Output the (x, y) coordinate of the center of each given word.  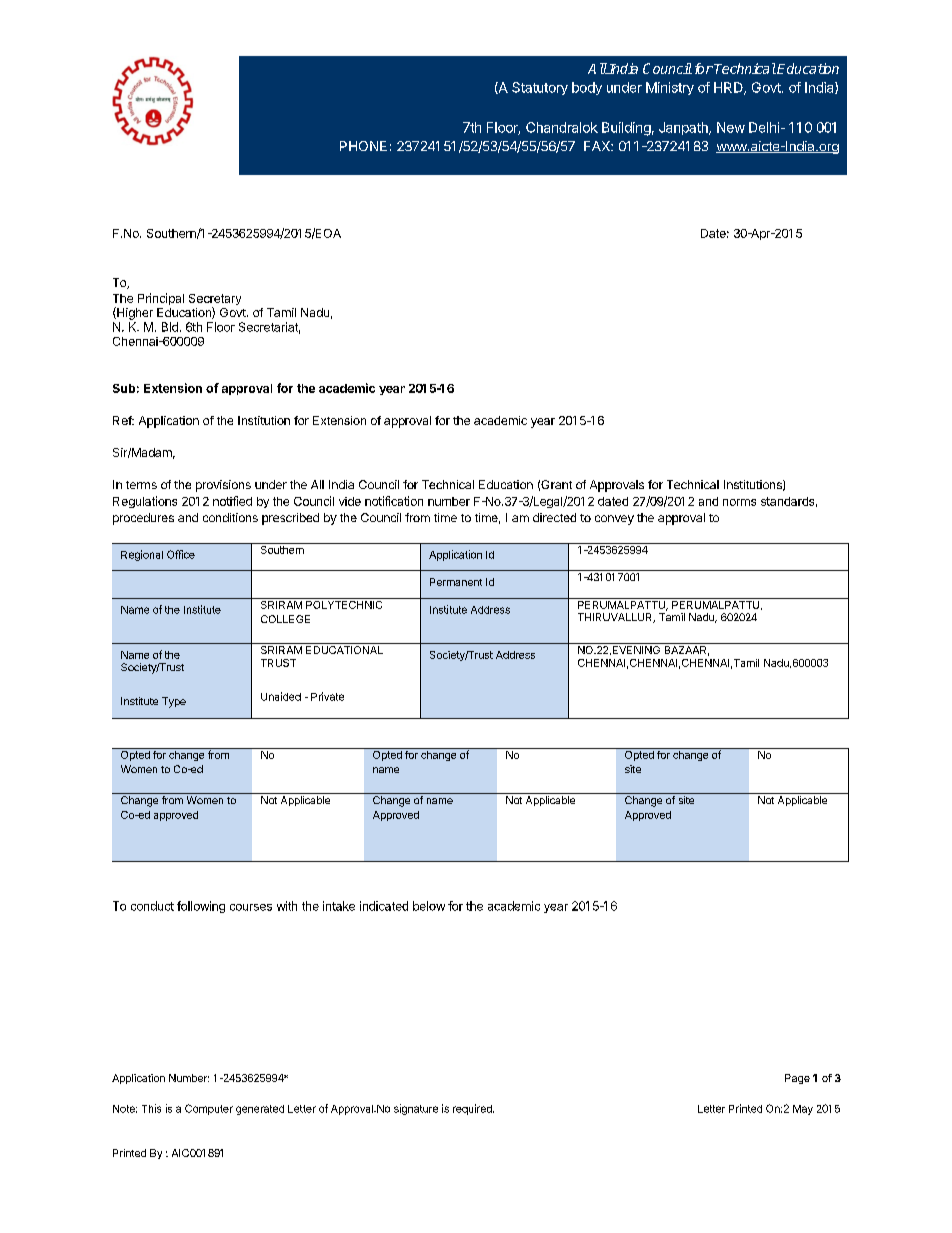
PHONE (363, 146)
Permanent (456, 582)
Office (181, 554)
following (201, 907)
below (429, 906)
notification (394, 501)
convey (614, 520)
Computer (209, 1109)
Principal (161, 299)
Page (797, 1079)
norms (739, 502)
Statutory (540, 88)
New (731, 127)
